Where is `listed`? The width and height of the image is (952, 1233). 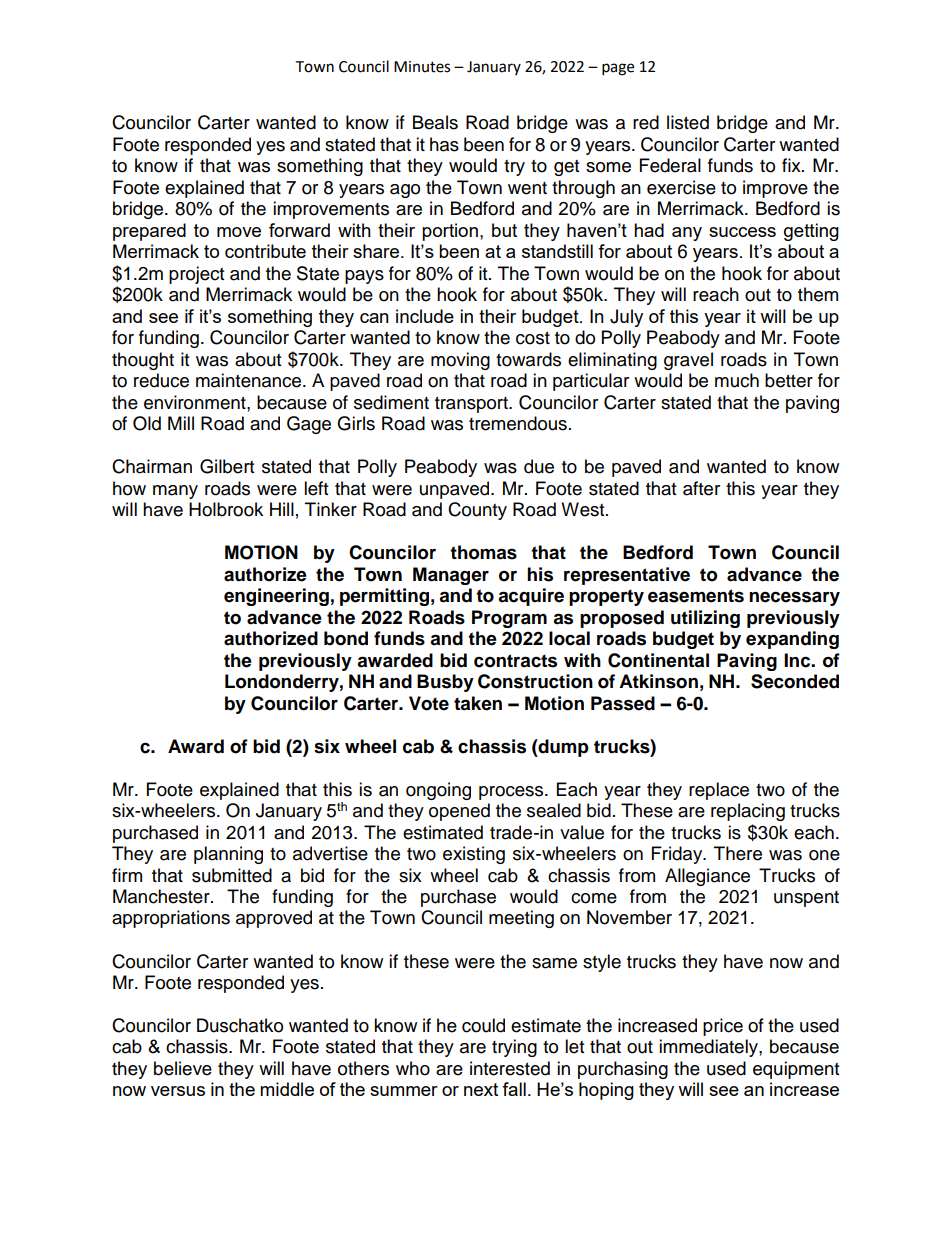 listed is located at coordinates (688, 122).
